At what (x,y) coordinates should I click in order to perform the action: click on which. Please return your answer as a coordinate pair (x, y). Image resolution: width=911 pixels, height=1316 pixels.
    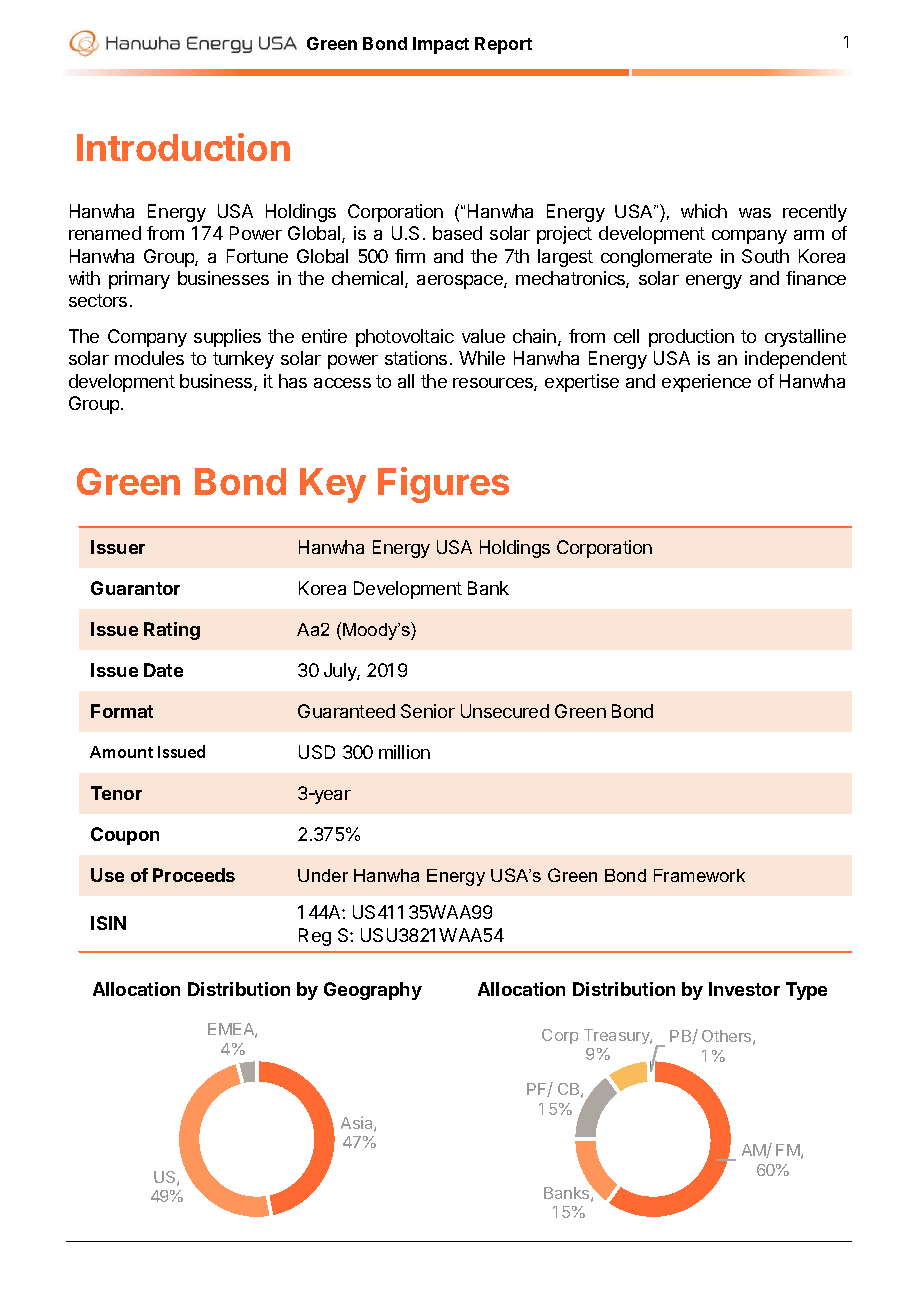
    Looking at the image, I should click on (704, 211).
